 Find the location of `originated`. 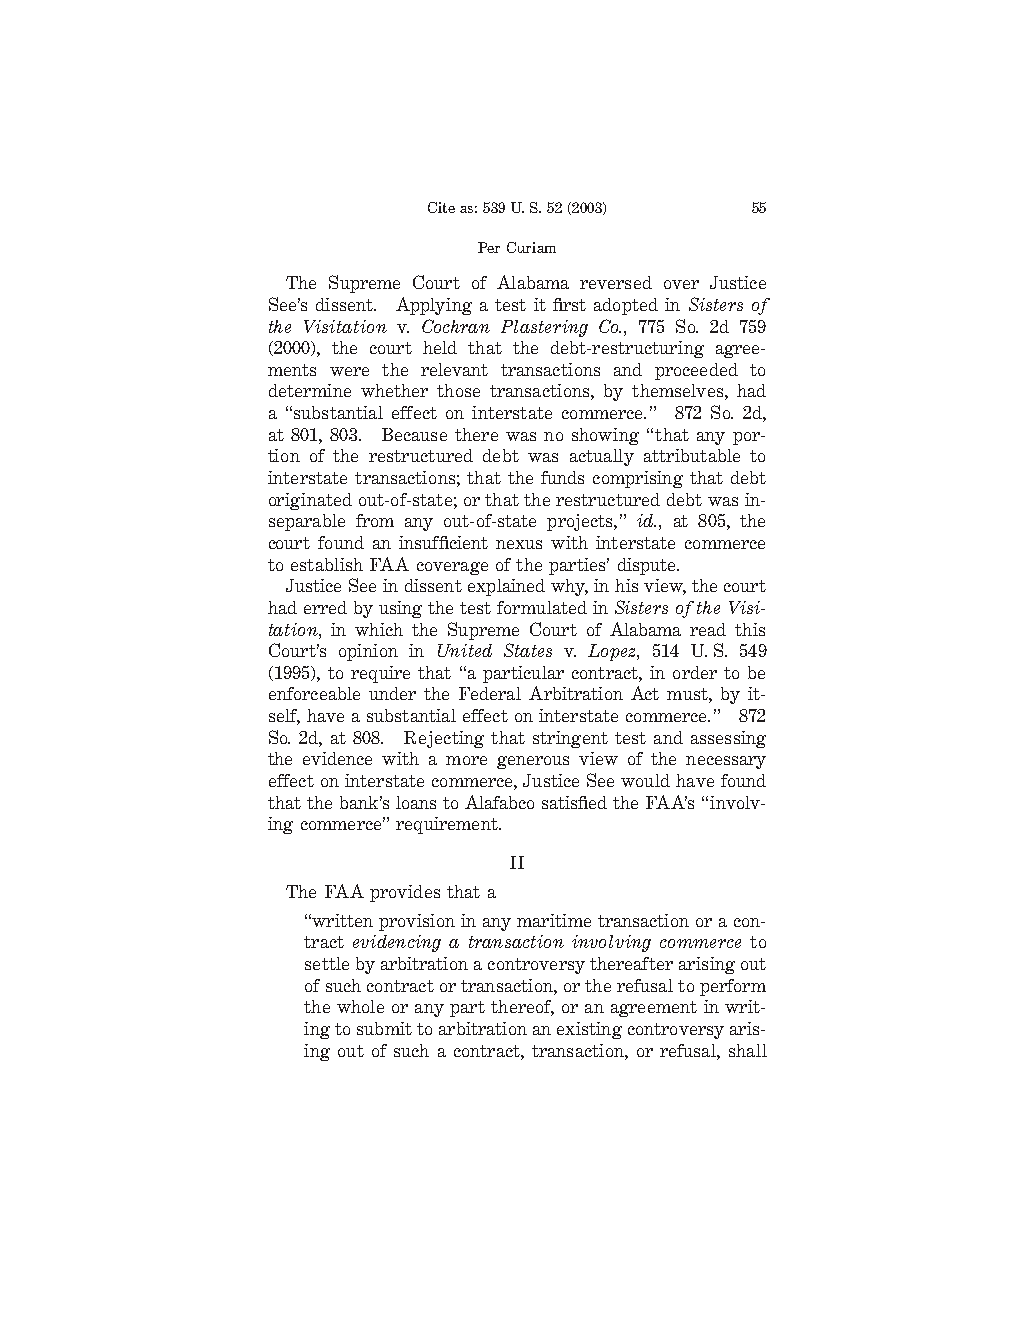

originated is located at coordinates (310, 501).
